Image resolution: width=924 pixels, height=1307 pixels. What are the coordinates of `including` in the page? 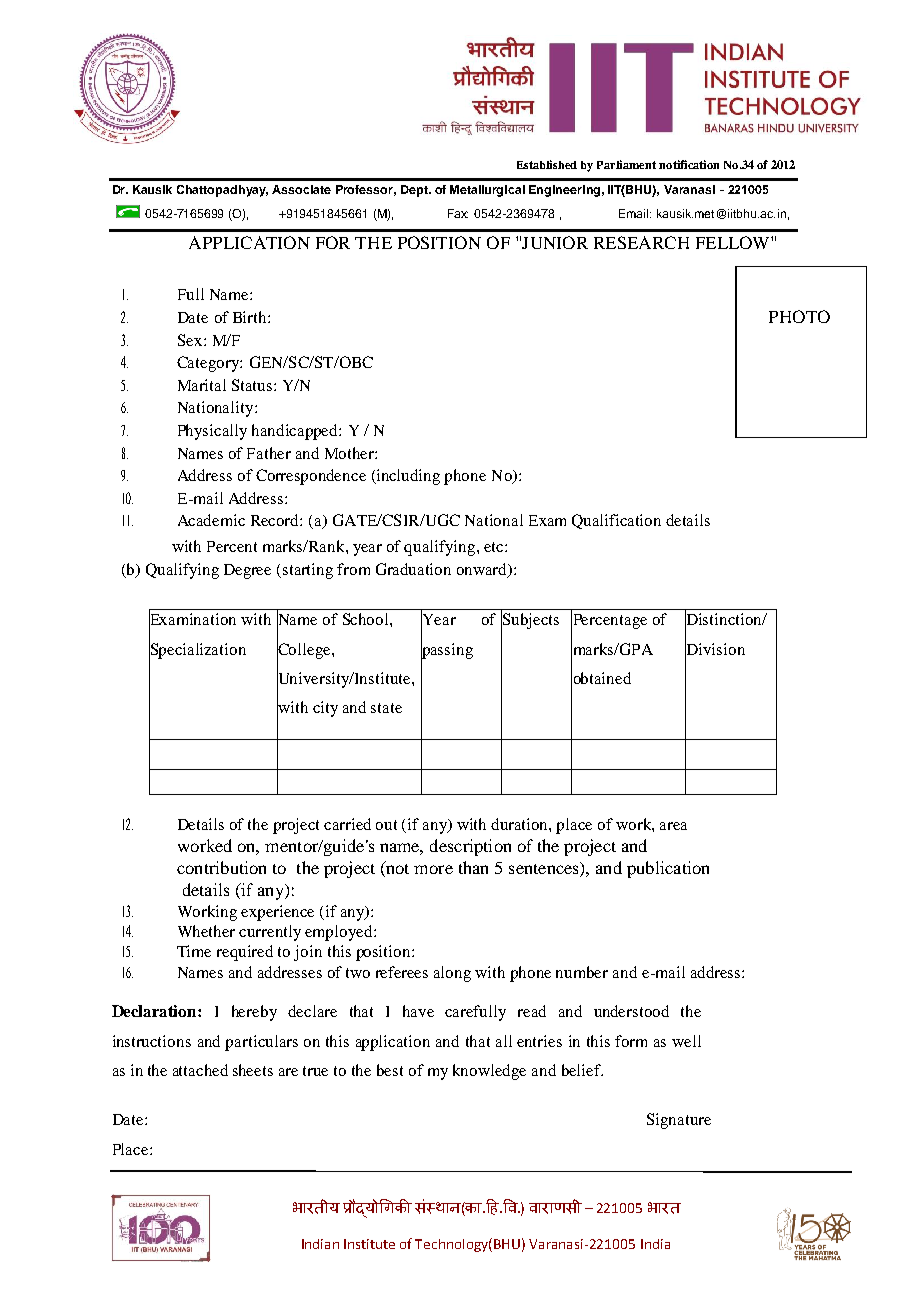 It's located at (407, 477).
